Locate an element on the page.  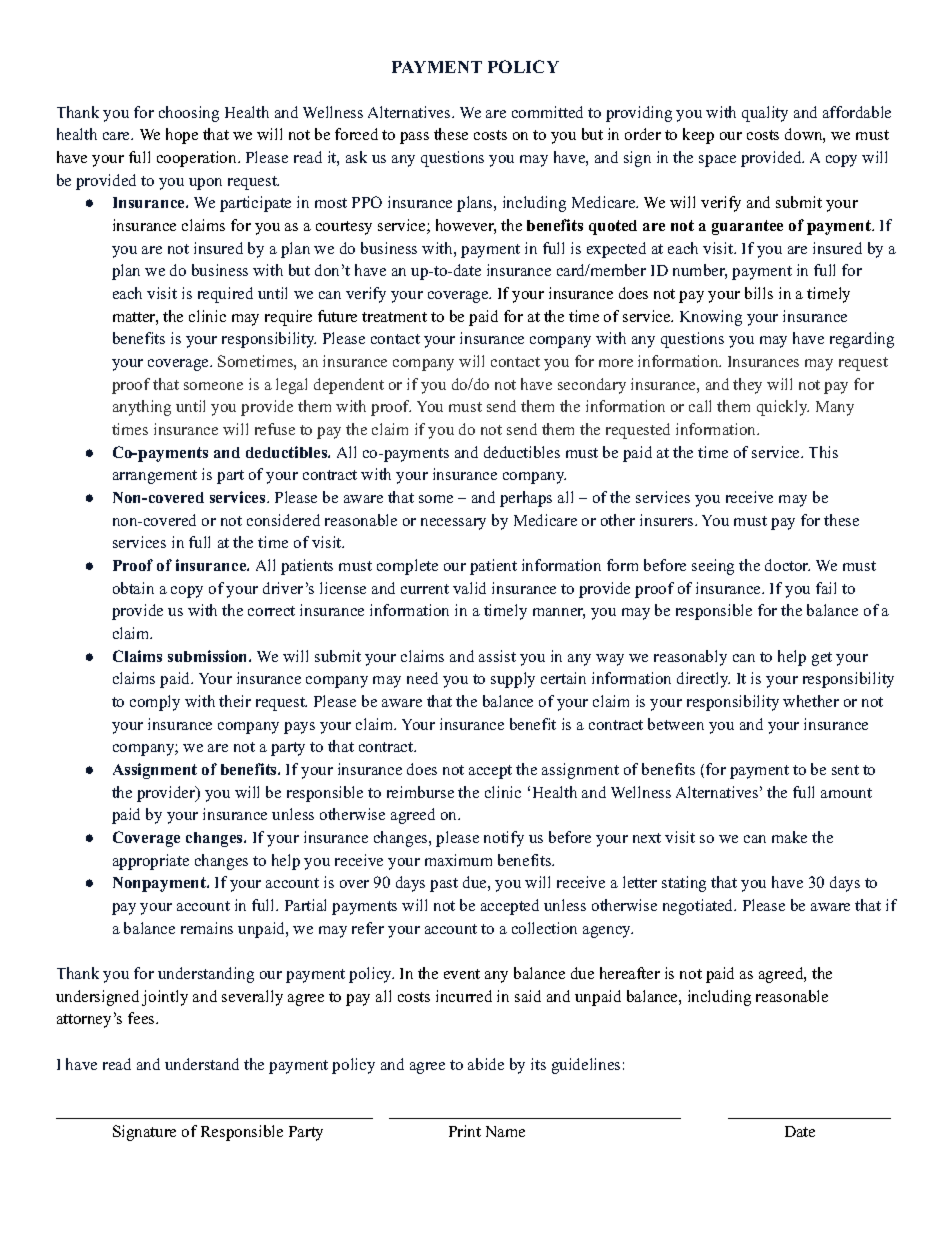
make is located at coordinates (789, 837).
